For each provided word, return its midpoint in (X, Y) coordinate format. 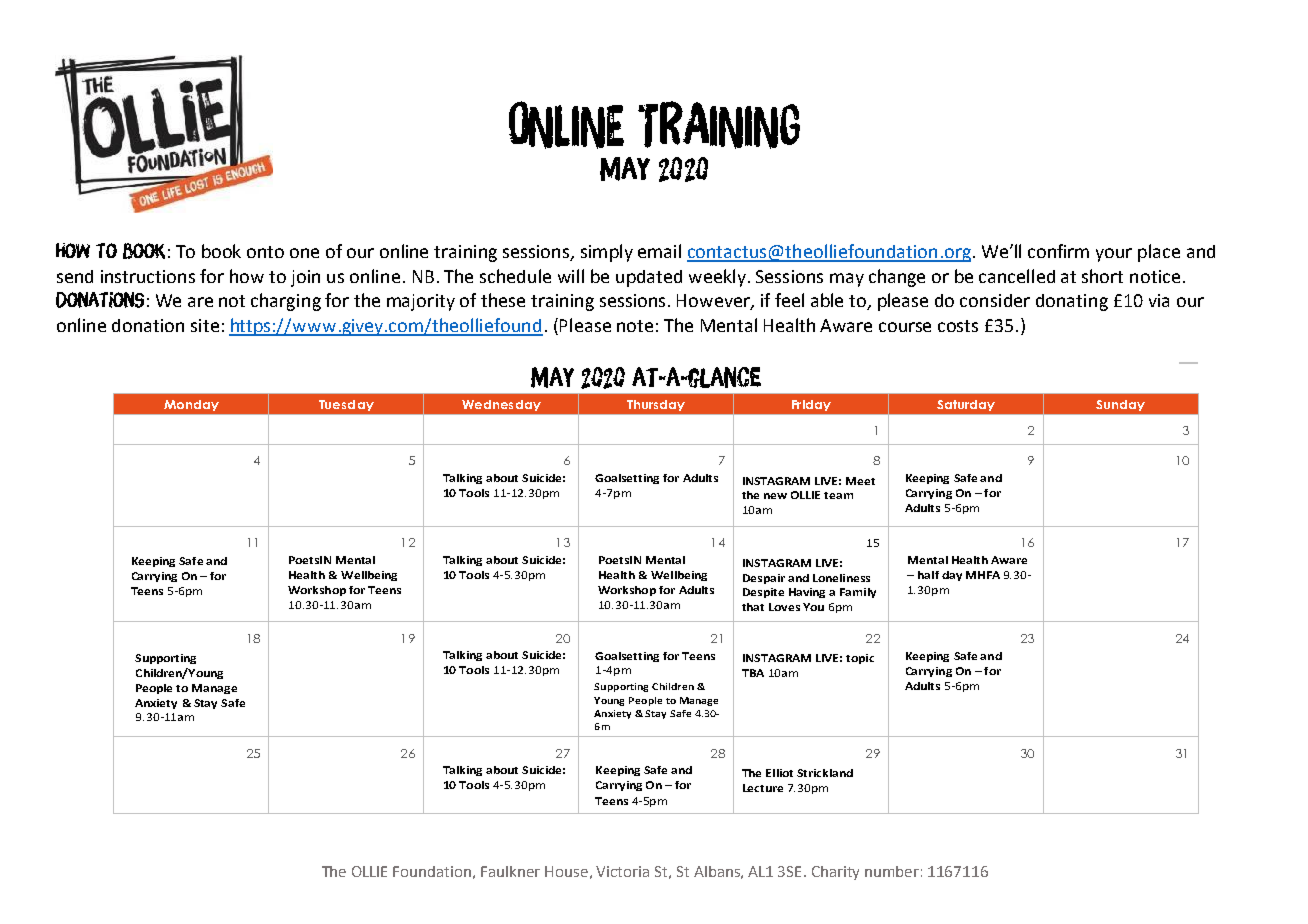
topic (860, 659)
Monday (191, 405)
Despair (764, 579)
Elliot (779, 773)
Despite (763, 593)
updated (649, 278)
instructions (148, 276)
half (928, 575)
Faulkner (510, 871)
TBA (753, 673)
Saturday (966, 405)
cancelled (1017, 276)
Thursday (656, 405)
